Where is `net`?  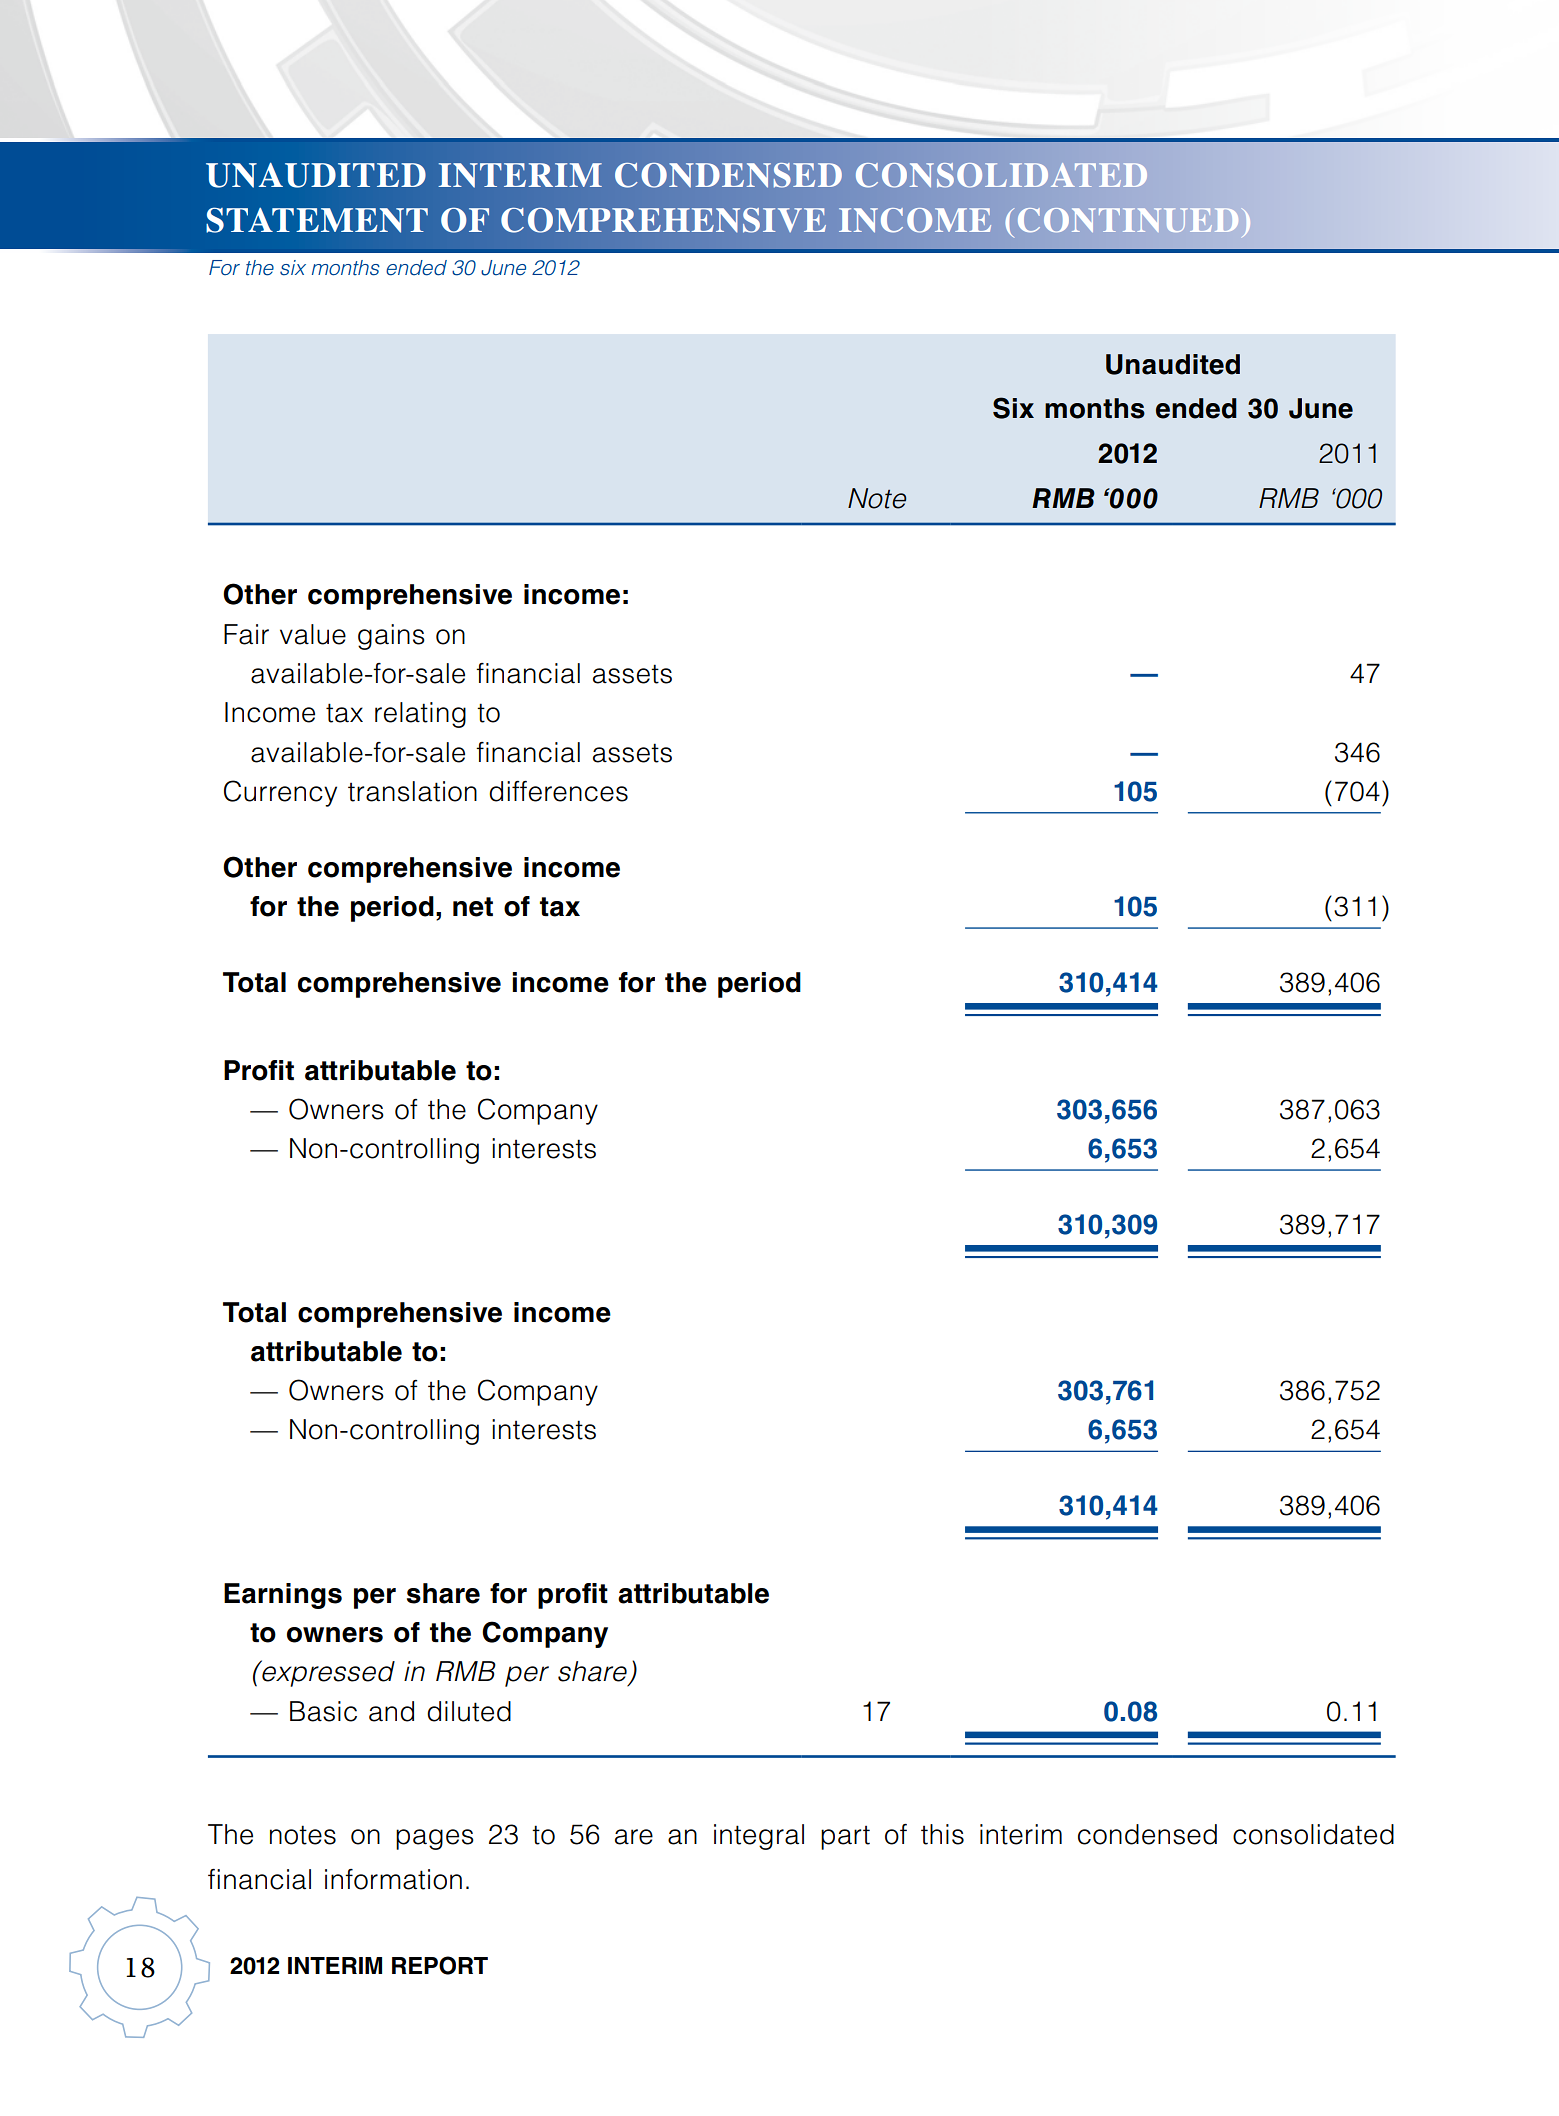
net is located at coordinates (473, 907).
